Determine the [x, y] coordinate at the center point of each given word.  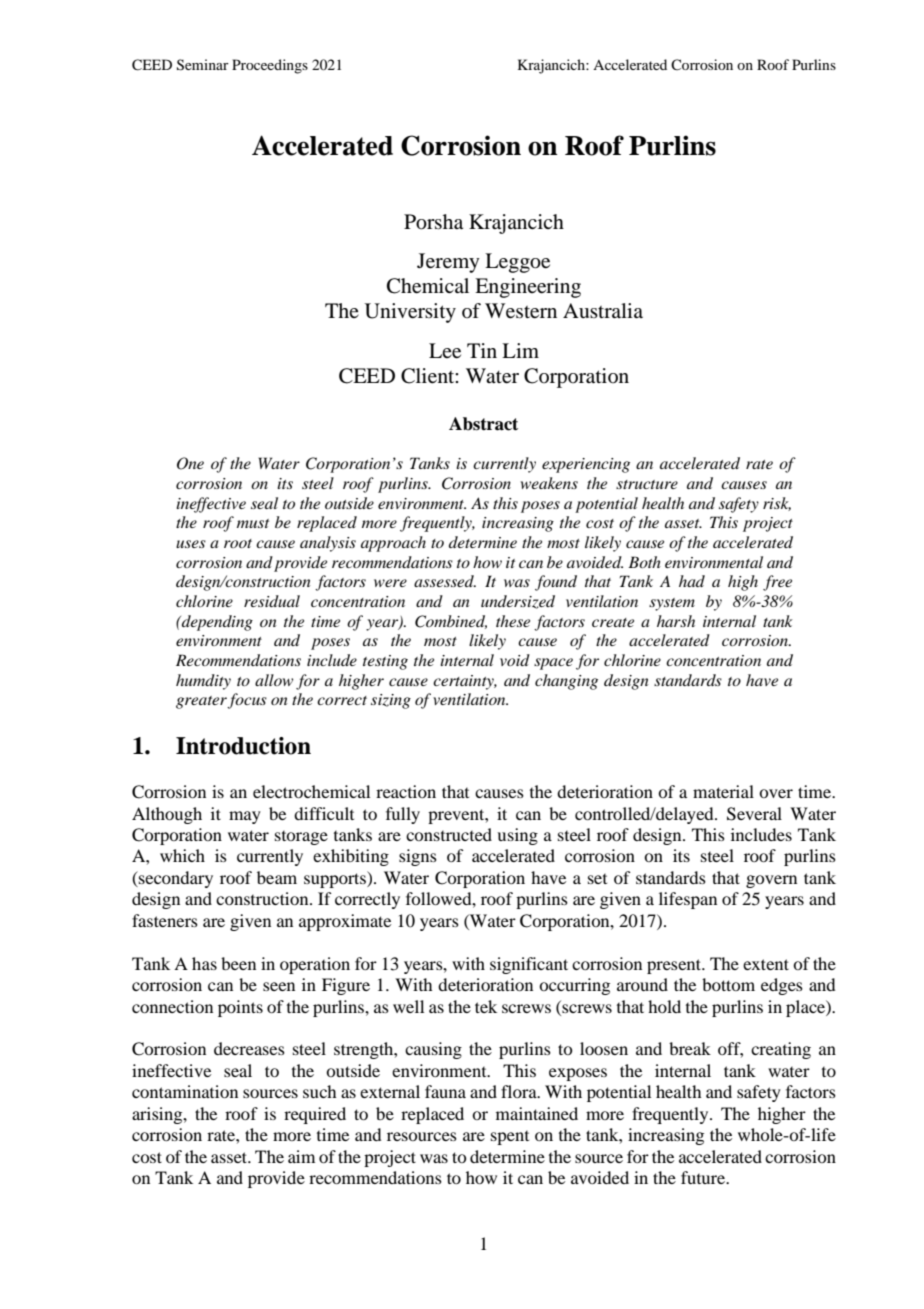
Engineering [528, 288]
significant [529, 965]
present [675, 966]
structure [647, 484]
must [253, 523]
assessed [445, 581]
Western [521, 311]
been [238, 963]
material [723, 791]
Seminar [203, 65]
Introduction [243, 746]
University [410, 313]
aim [301, 1156]
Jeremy [448, 263]
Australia [603, 310]
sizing [391, 701]
